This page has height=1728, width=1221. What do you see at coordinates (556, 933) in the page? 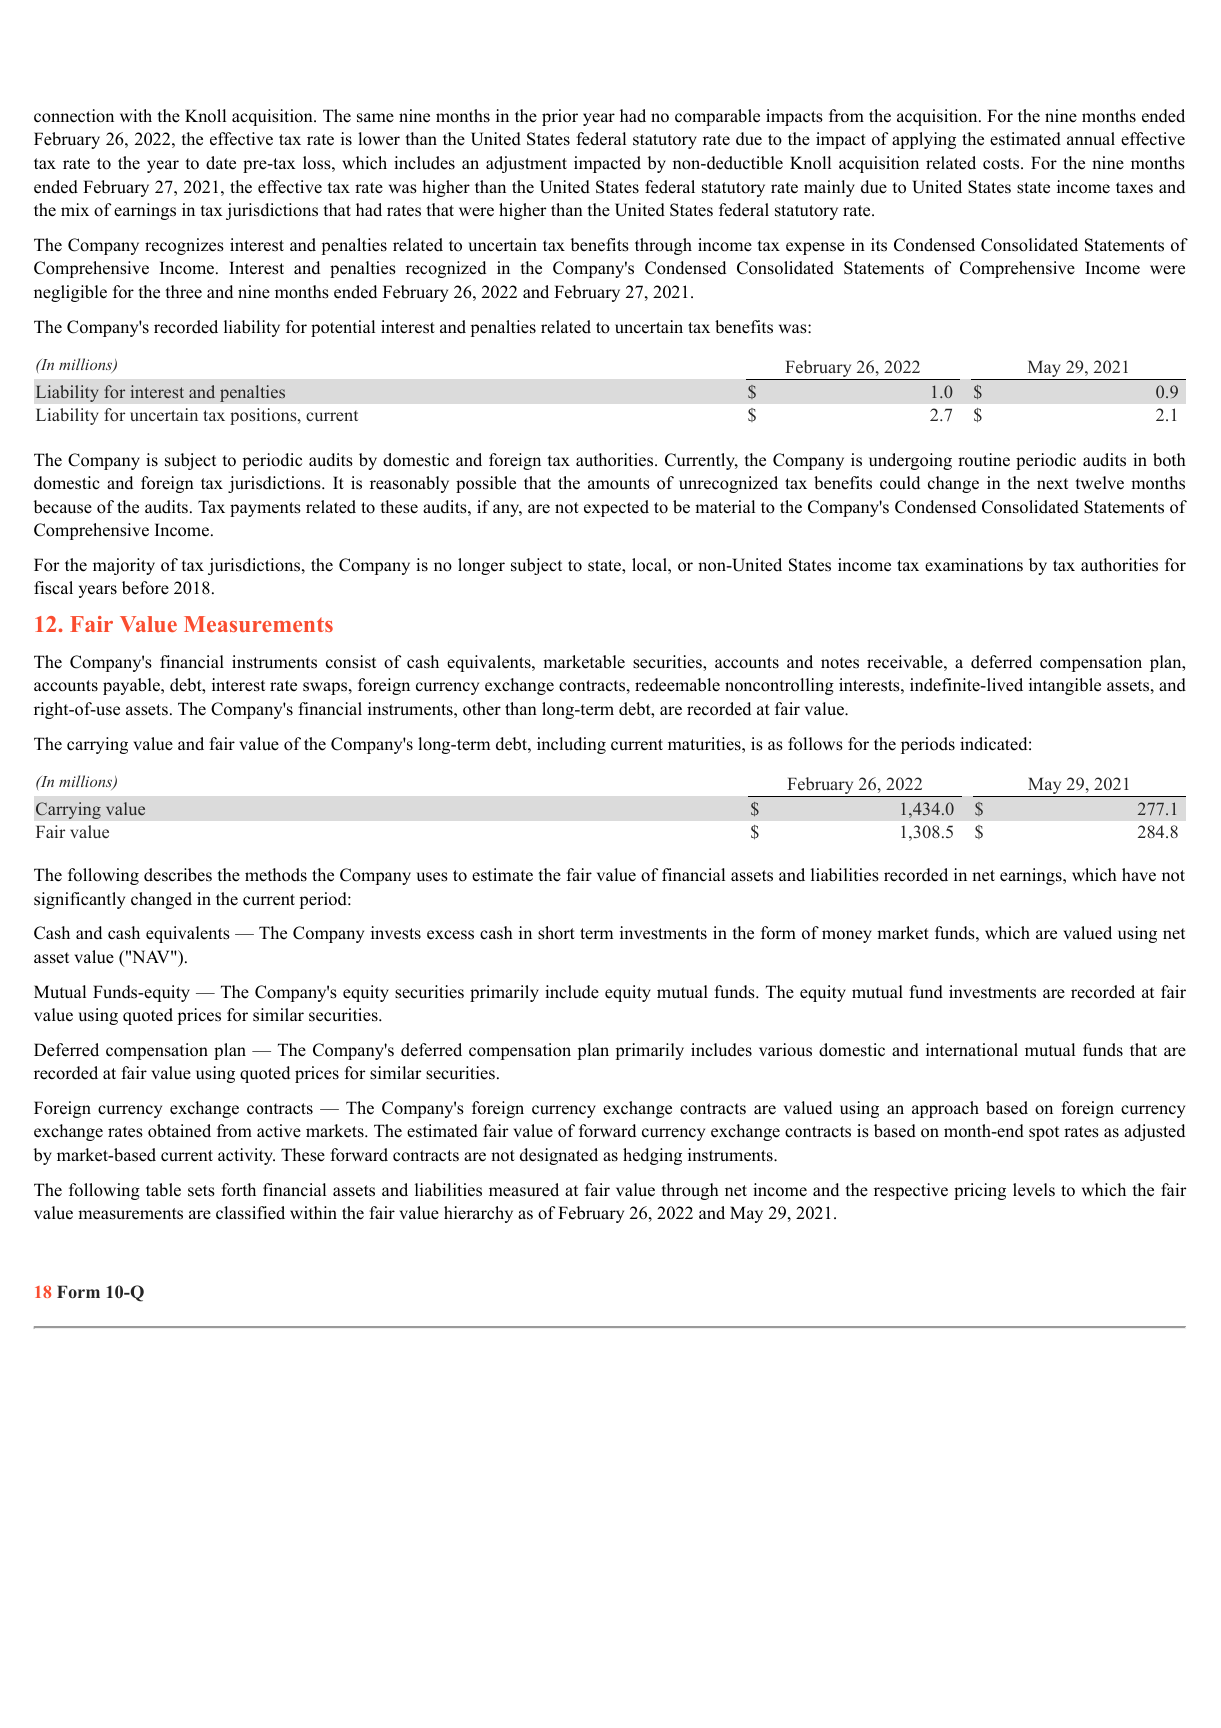
I see `short` at bounding box center [556, 933].
